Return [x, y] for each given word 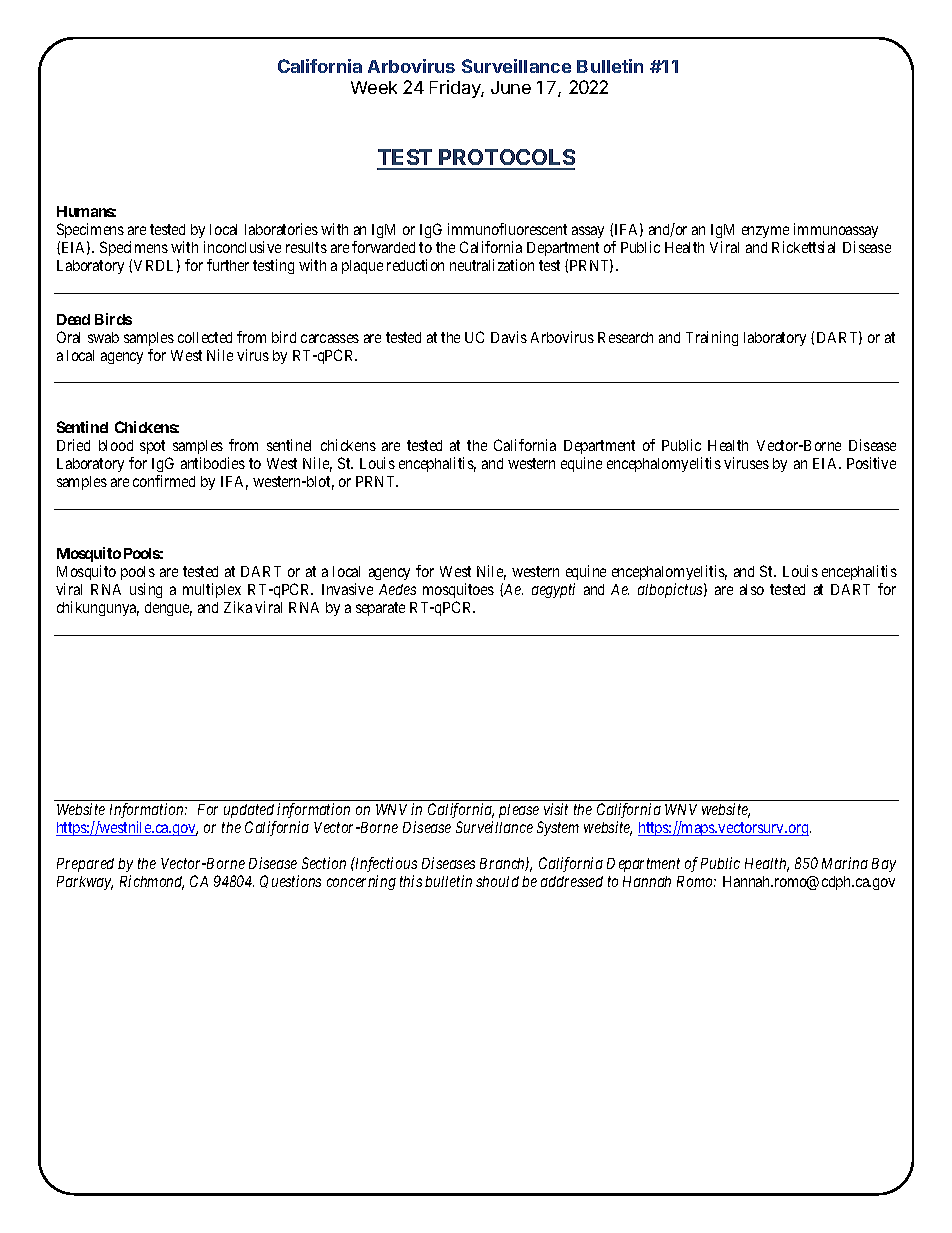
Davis [509, 337]
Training [712, 338]
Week [374, 87]
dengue [168, 609]
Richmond [152, 882]
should [497, 881]
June [511, 87]
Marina [845, 863]
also [752, 589]
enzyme [765, 232]
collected [205, 337]
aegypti [553, 590]
